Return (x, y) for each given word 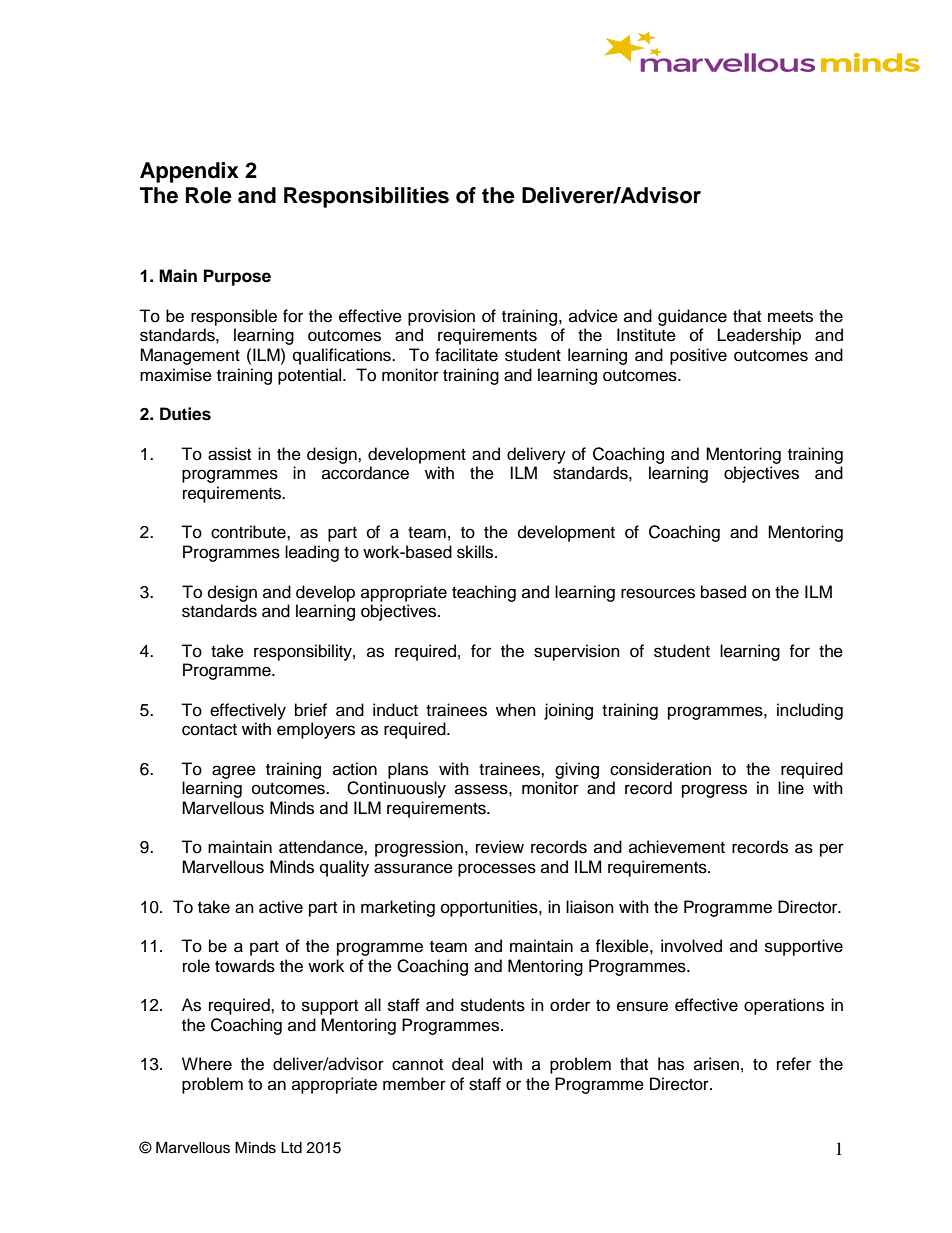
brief (311, 710)
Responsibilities (366, 197)
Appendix (189, 172)
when (516, 710)
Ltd (291, 1148)
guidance (692, 317)
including (810, 711)
